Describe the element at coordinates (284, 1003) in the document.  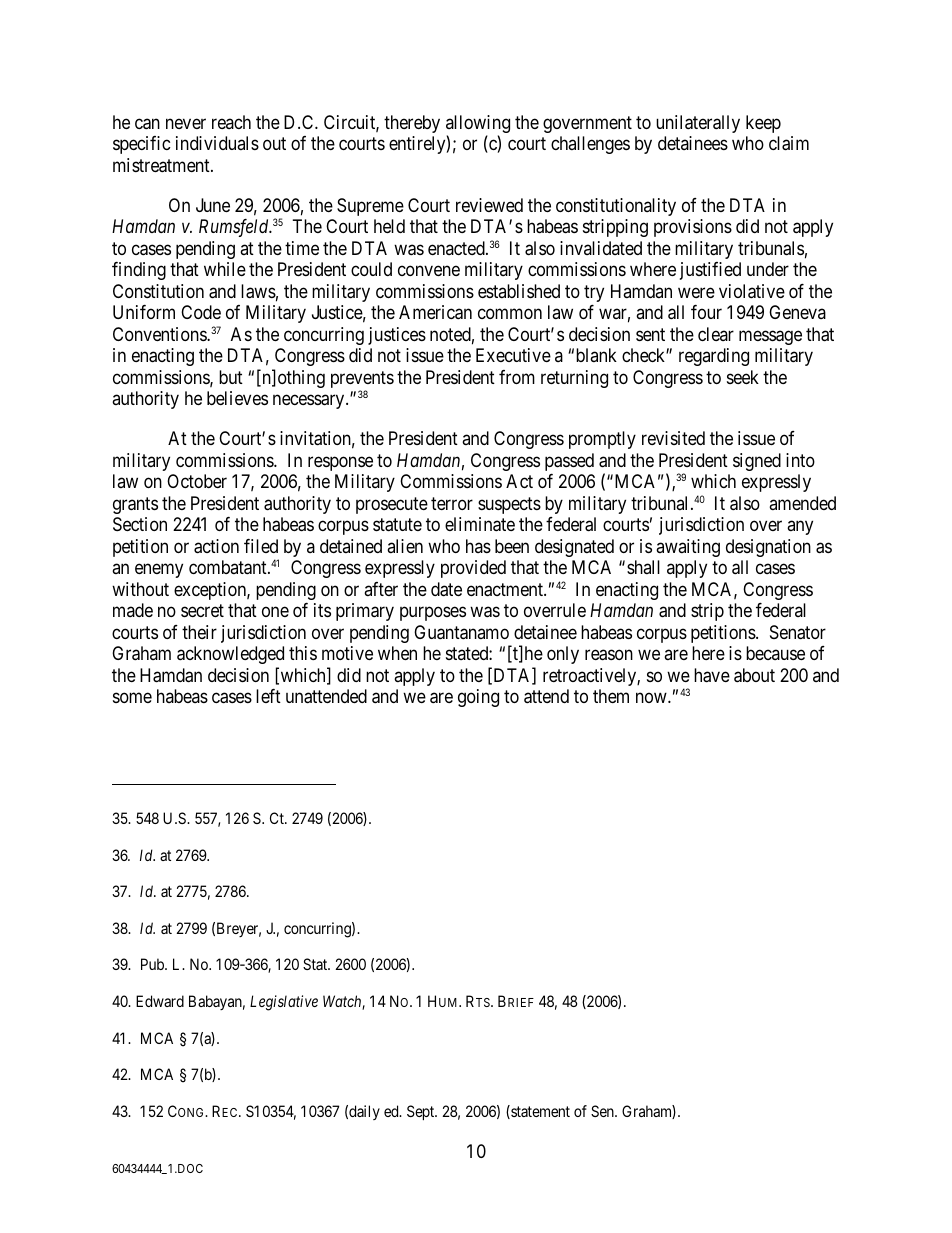
I see `Legislative` at that location.
